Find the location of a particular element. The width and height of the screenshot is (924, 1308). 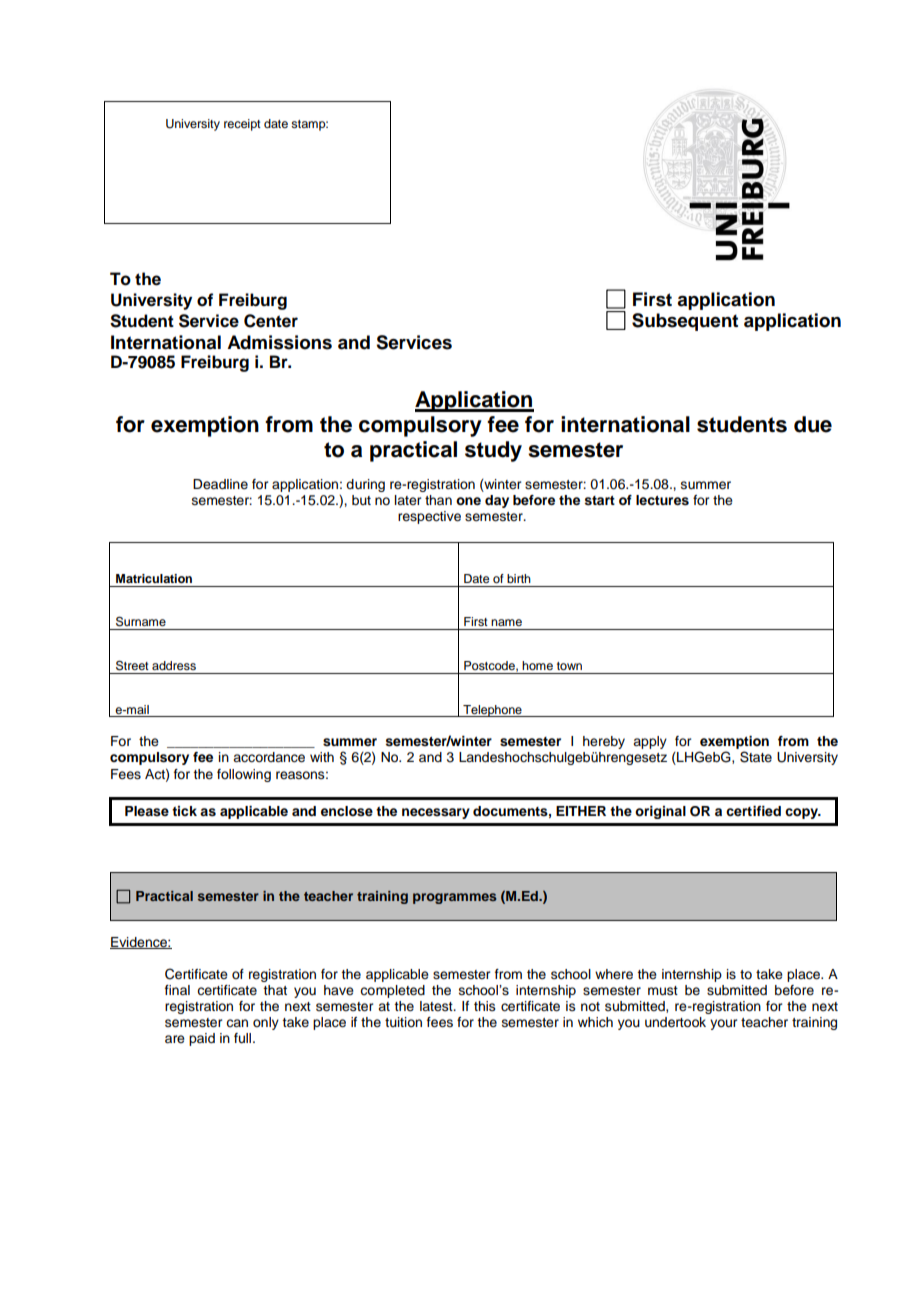

State is located at coordinates (756, 757).
